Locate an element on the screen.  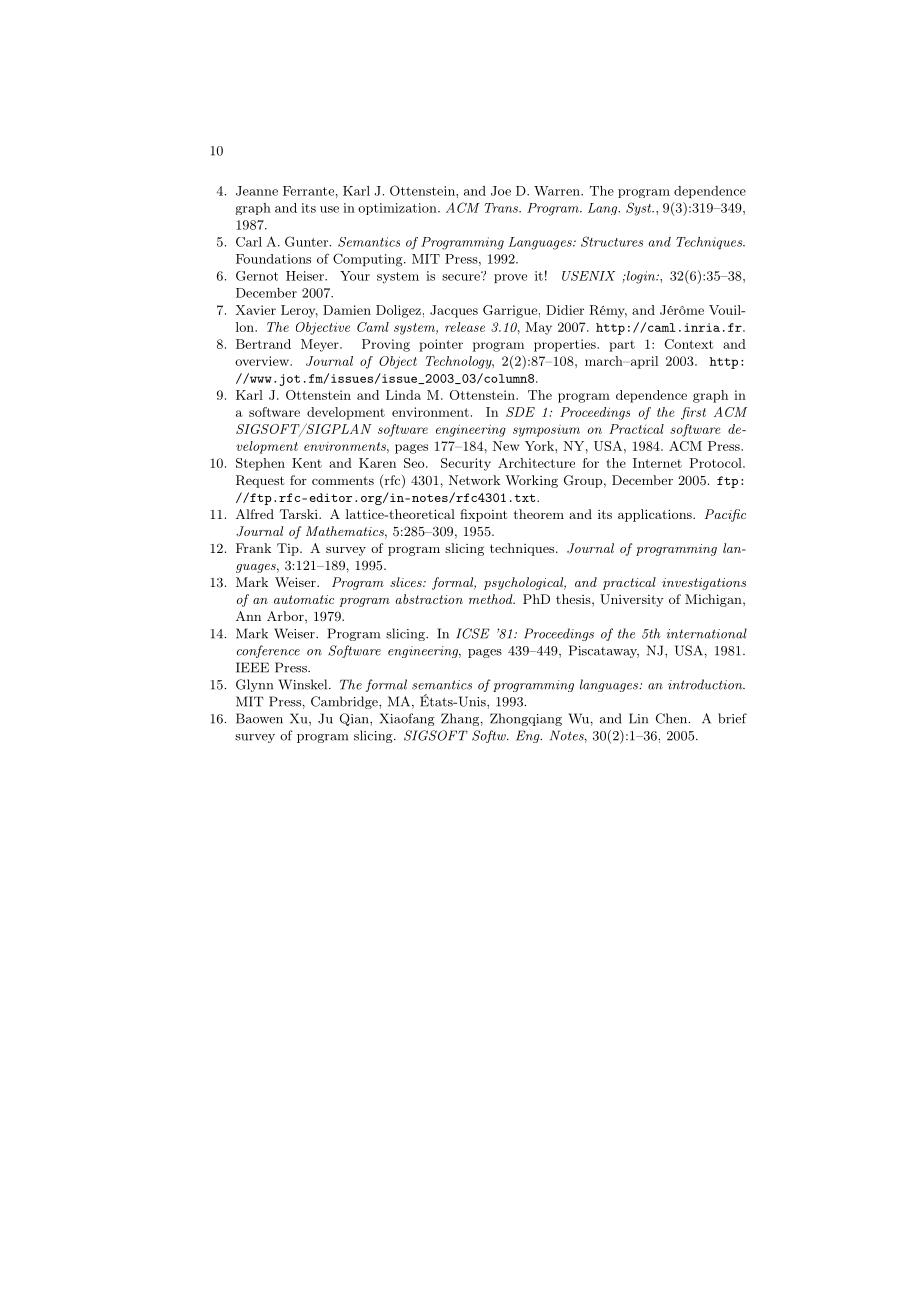
New is located at coordinates (506, 446).
